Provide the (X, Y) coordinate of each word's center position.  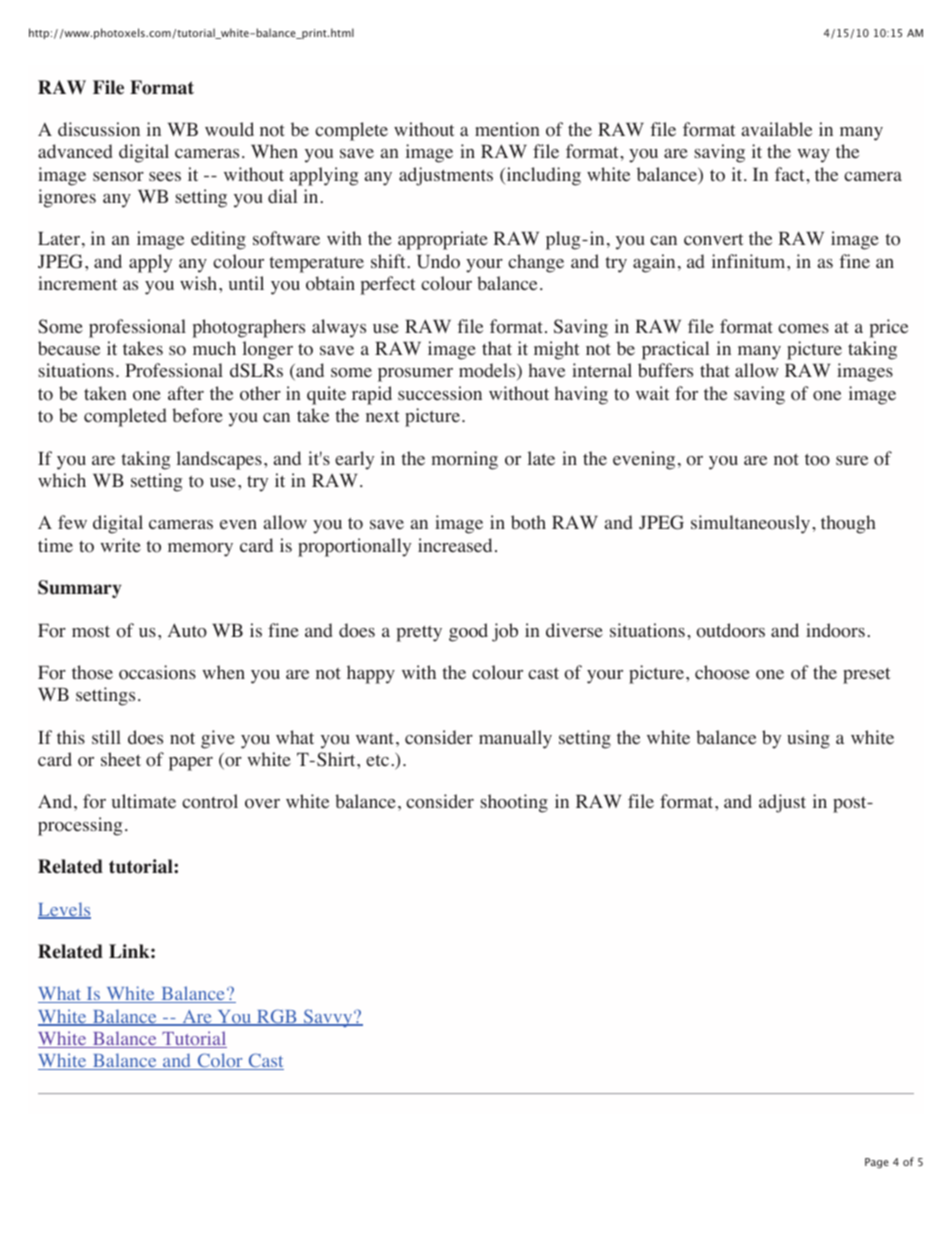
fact (791, 174)
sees (165, 177)
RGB (277, 1017)
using (808, 739)
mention (507, 129)
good (468, 632)
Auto (187, 630)
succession (440, 393)
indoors (835, 630)
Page (877, 1163)
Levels (64, 910)
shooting (514, 803)
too (817, 460)
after (186, 393)
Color (220, 1061)
